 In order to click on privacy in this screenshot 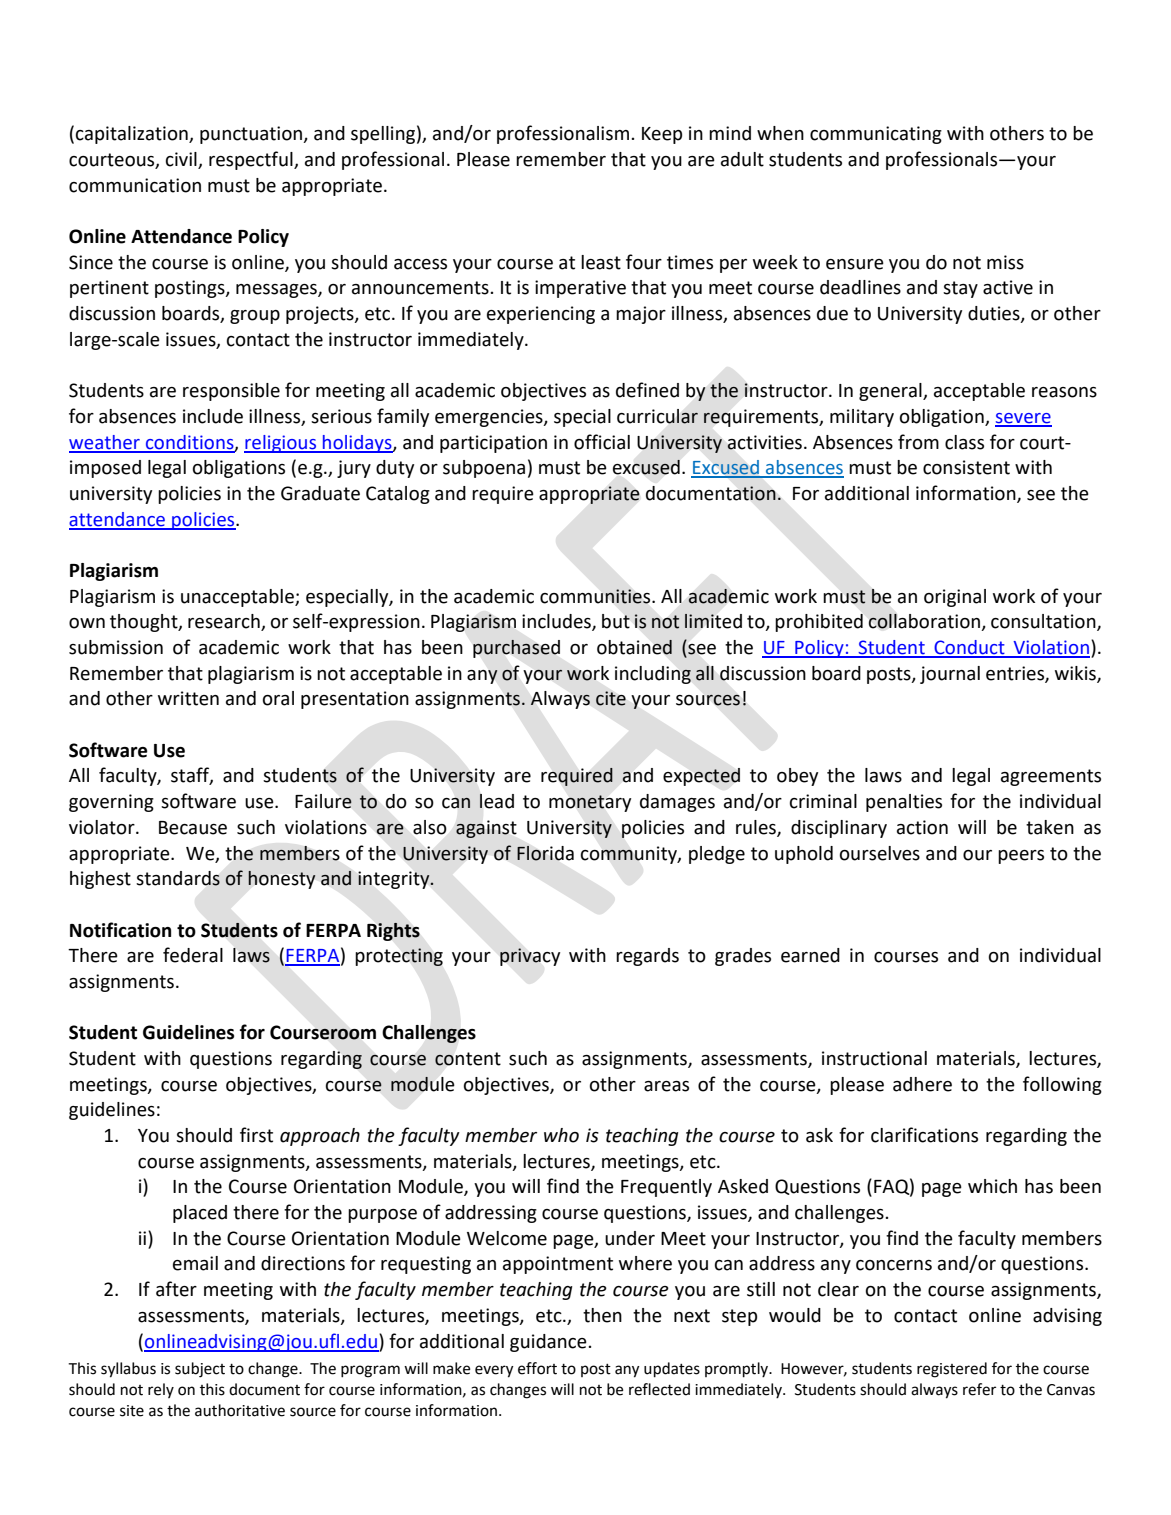, I will do `click(530, 957)`.
